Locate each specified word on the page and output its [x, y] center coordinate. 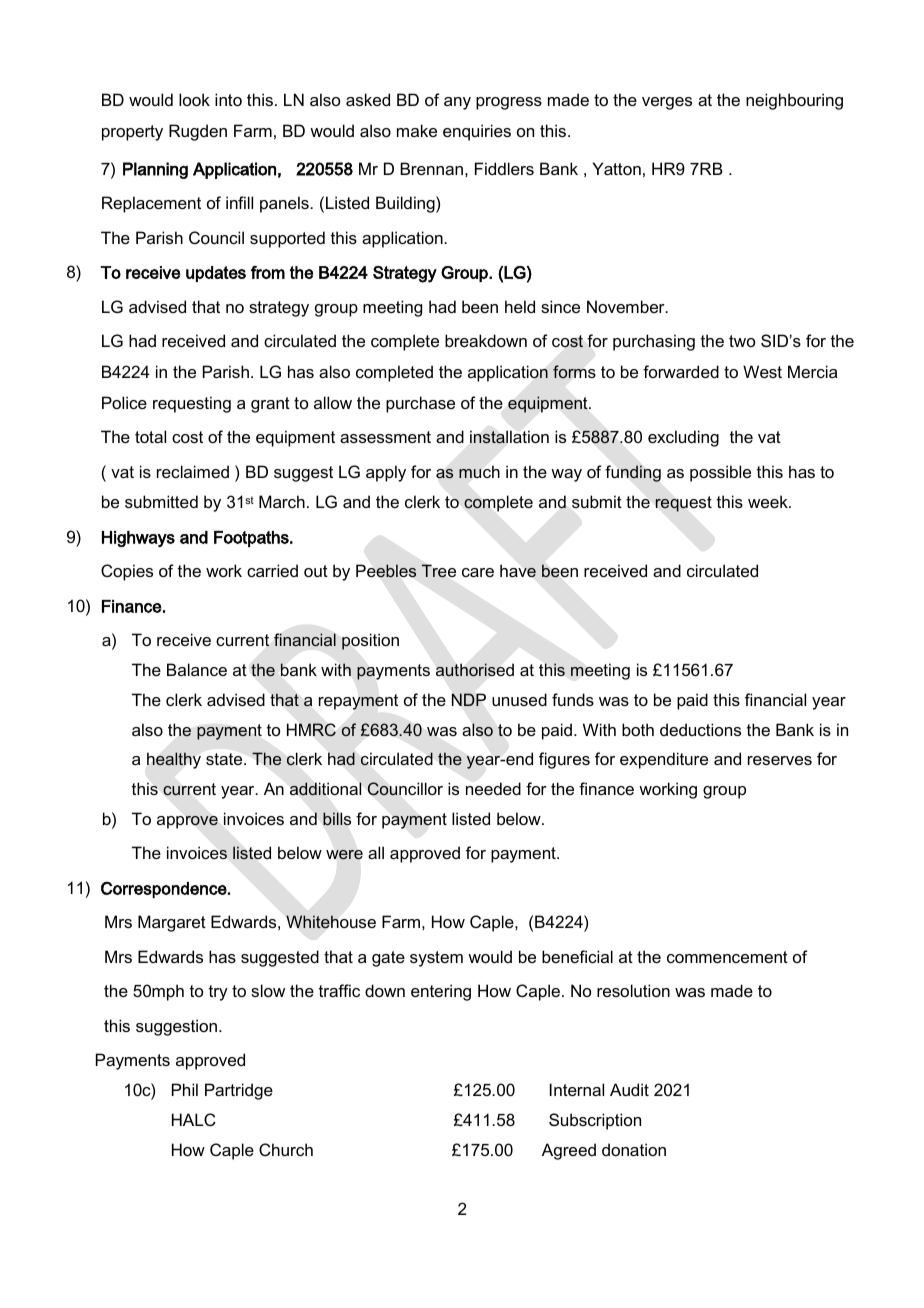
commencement [727, 957]
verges [667, 103]
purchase [420, 404]
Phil [185, 1089]
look [194, 99]
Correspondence [165, 890]
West [762, 371]
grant [270, 405]
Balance [197, 669]
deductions [700, 729]
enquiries [477, 132]
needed [493, 788]
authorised [475, 669]
